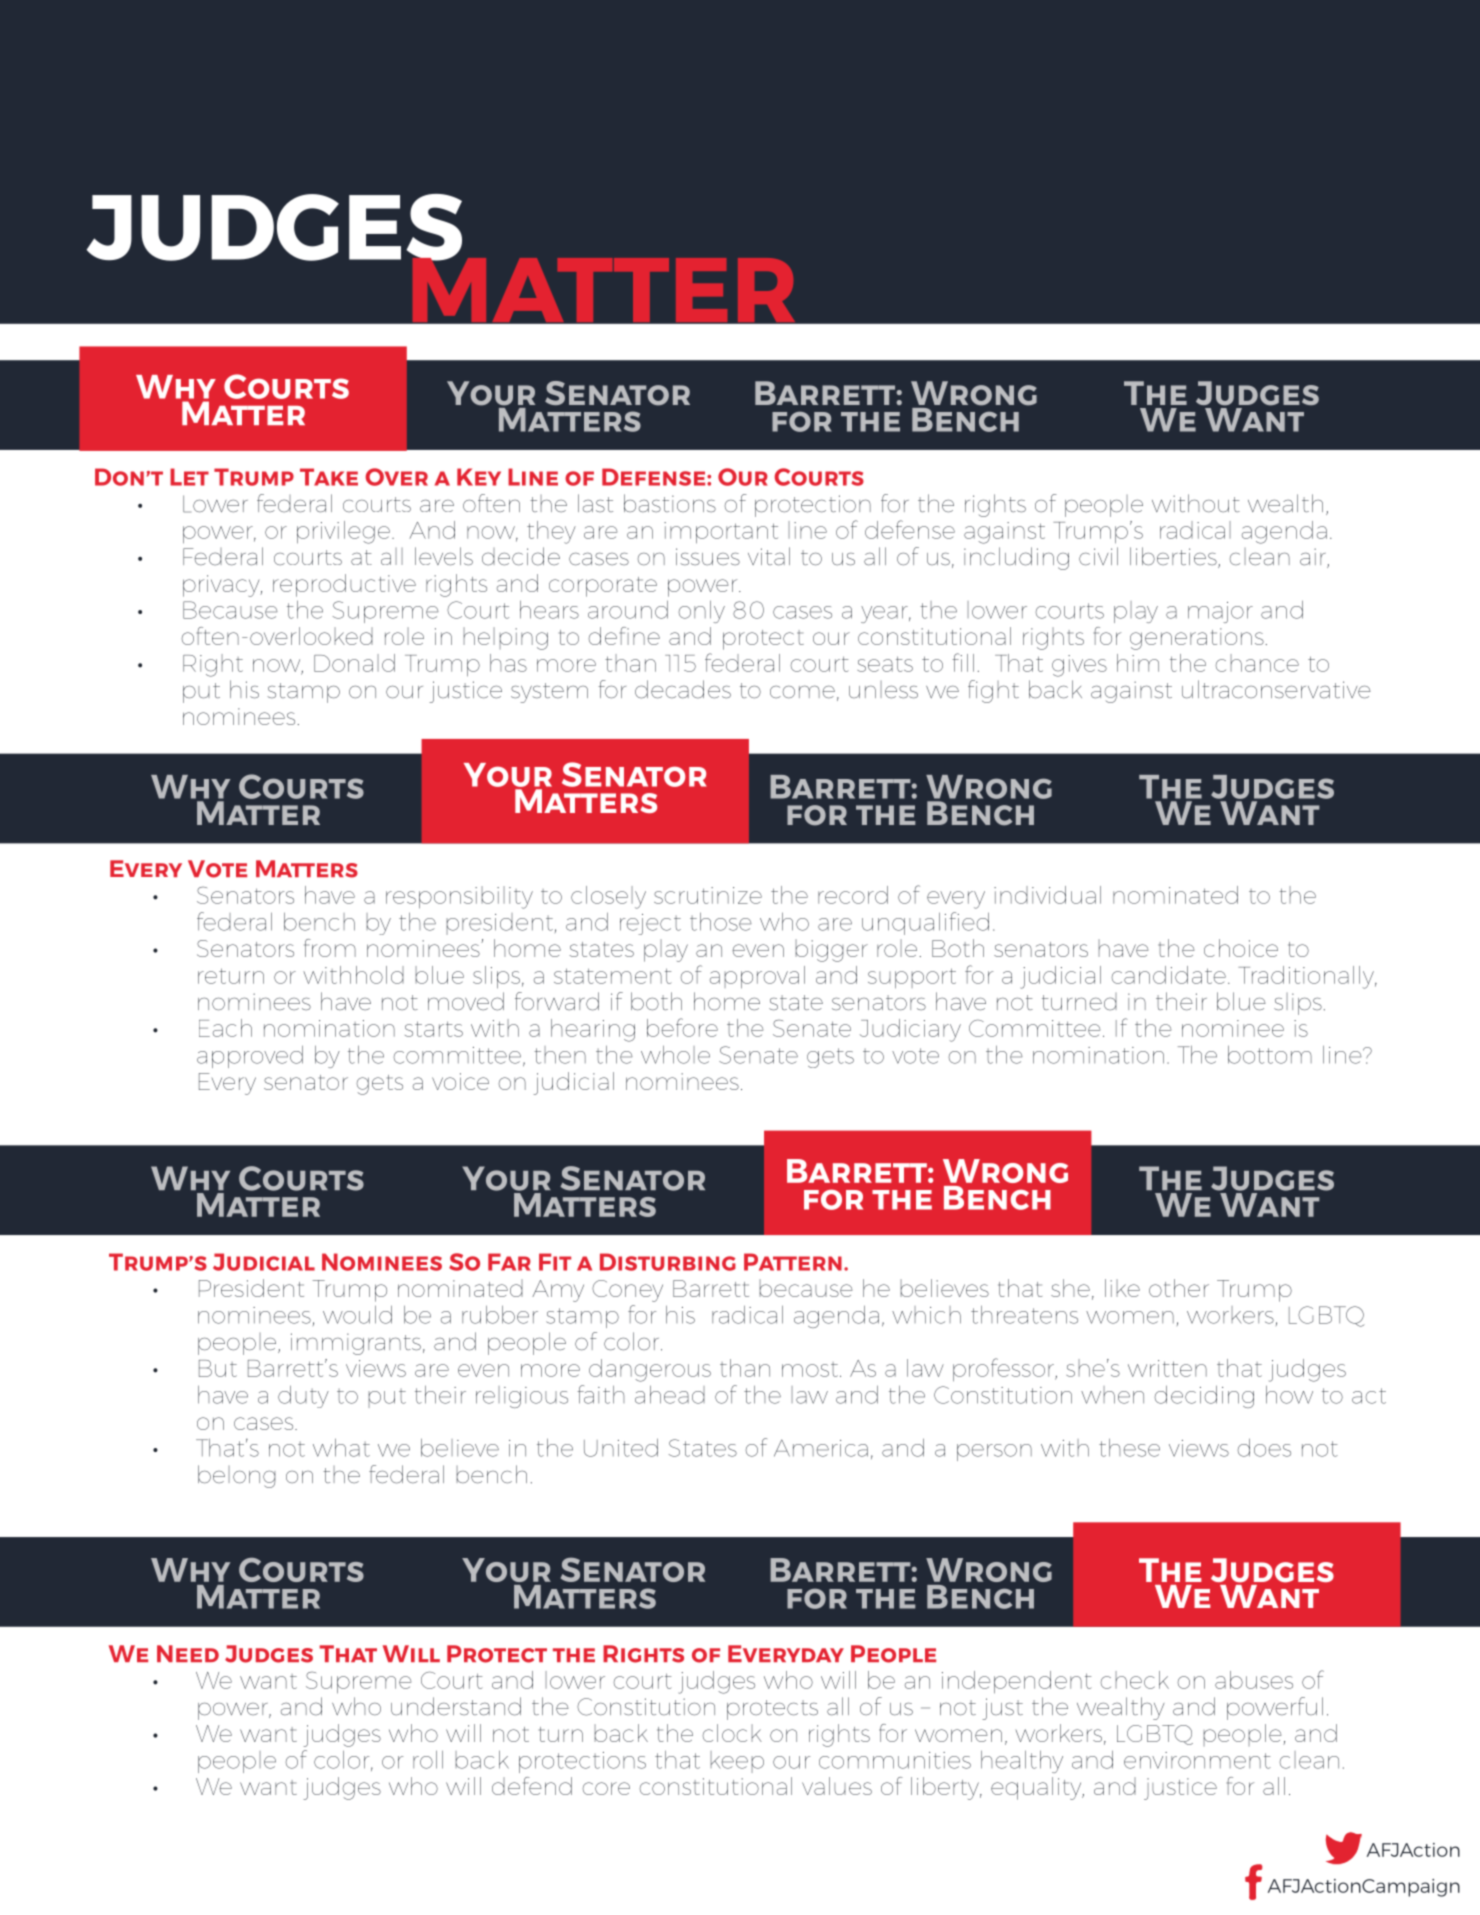  I want to click on whole, so click(675, 1055).
